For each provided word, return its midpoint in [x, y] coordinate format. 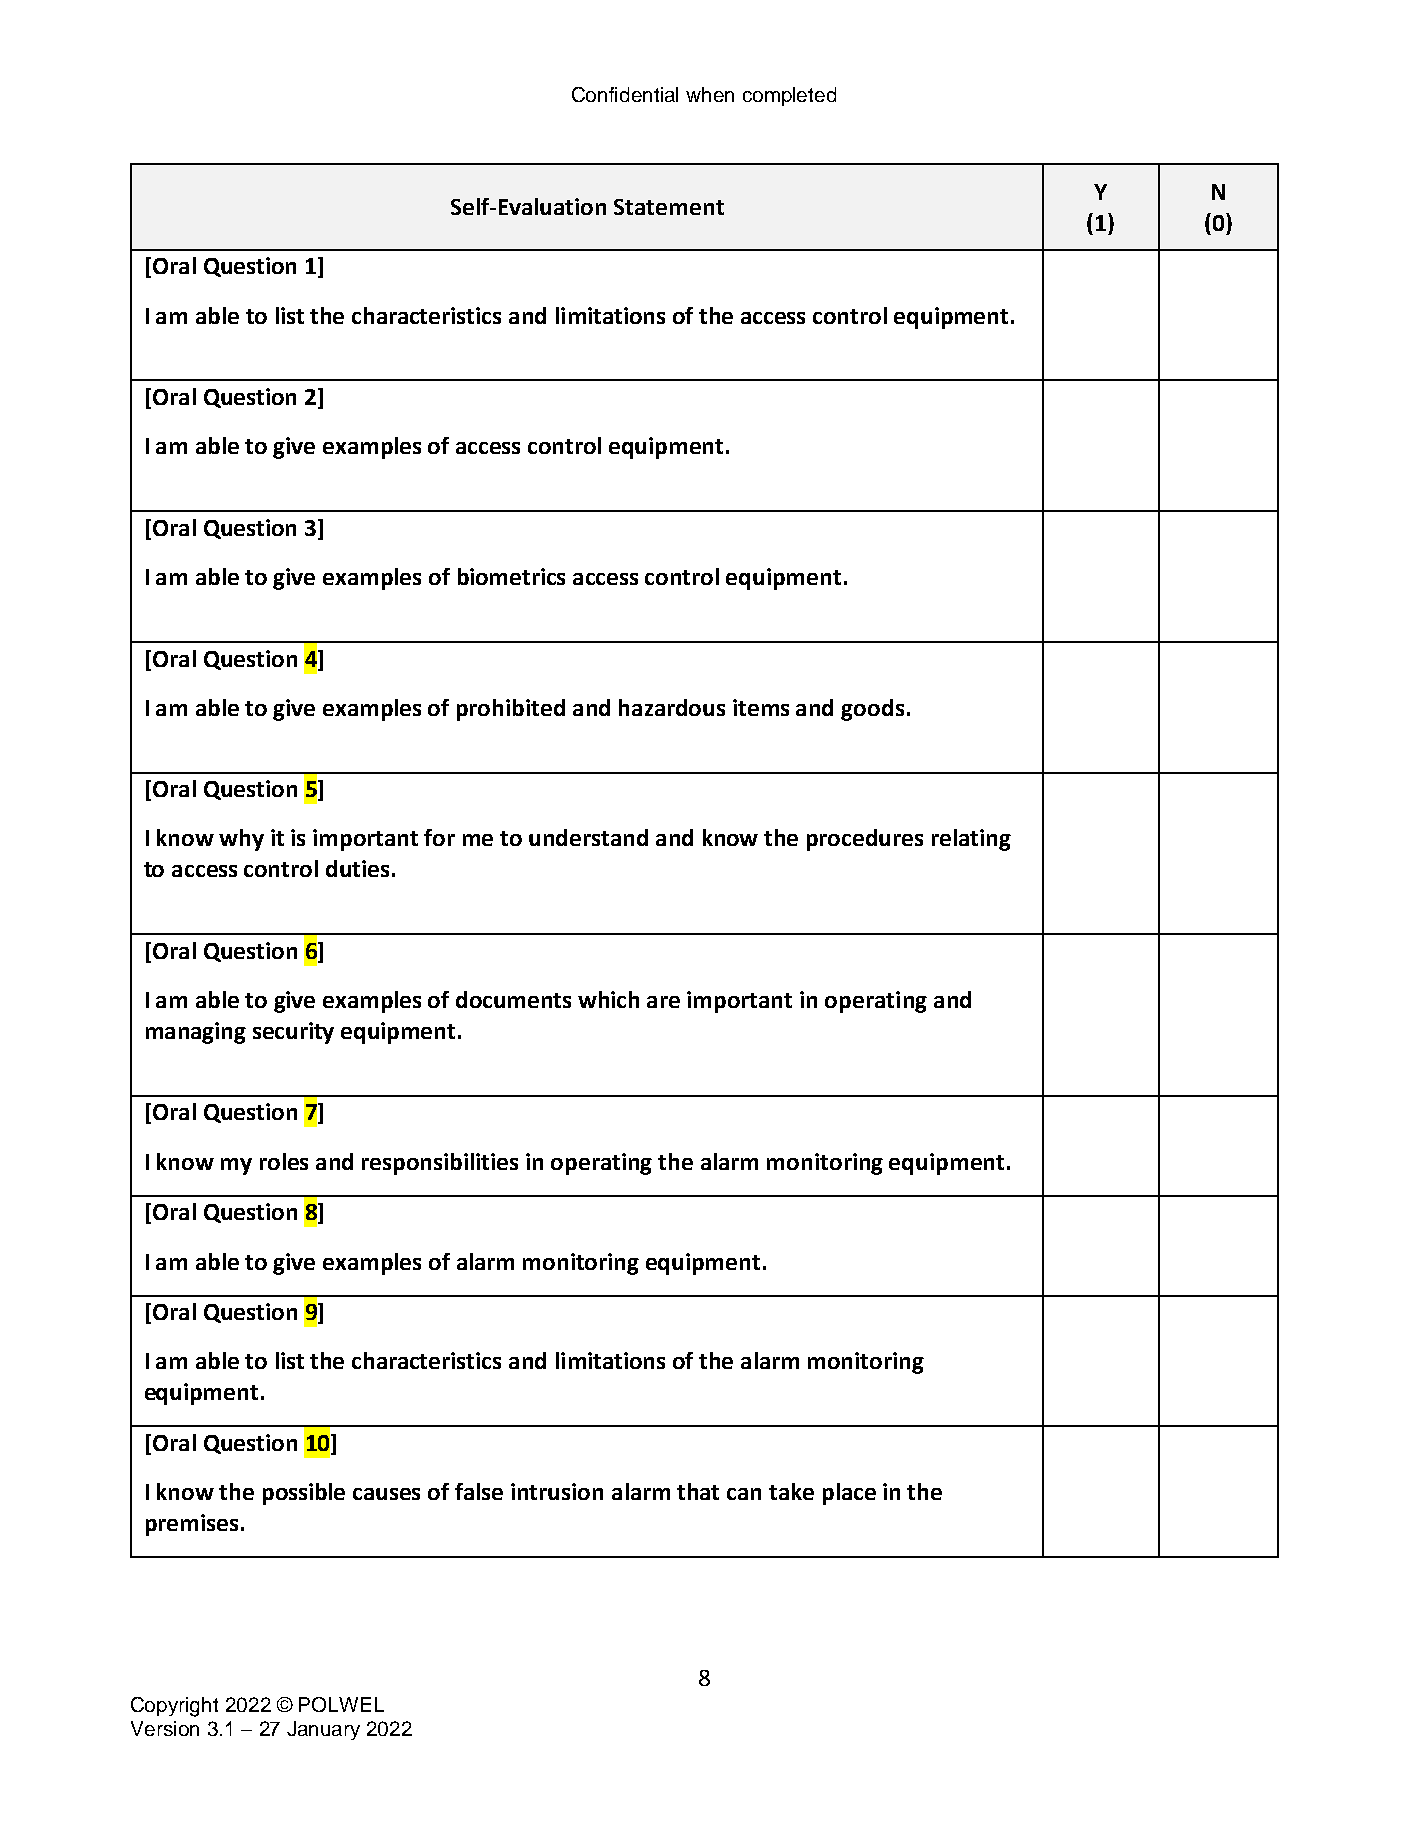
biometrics [511, 576]
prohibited [511, 710]
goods [872, 710]
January [323, 1730]
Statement [669, 207]
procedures [865, 840]
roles [284, 1161]
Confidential [625, 94]
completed [789, 96]
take [791, 1491]
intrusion [557, 1491]
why [241, 840]
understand [588, 837]
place [849, 1494]
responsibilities [440, 1164]
